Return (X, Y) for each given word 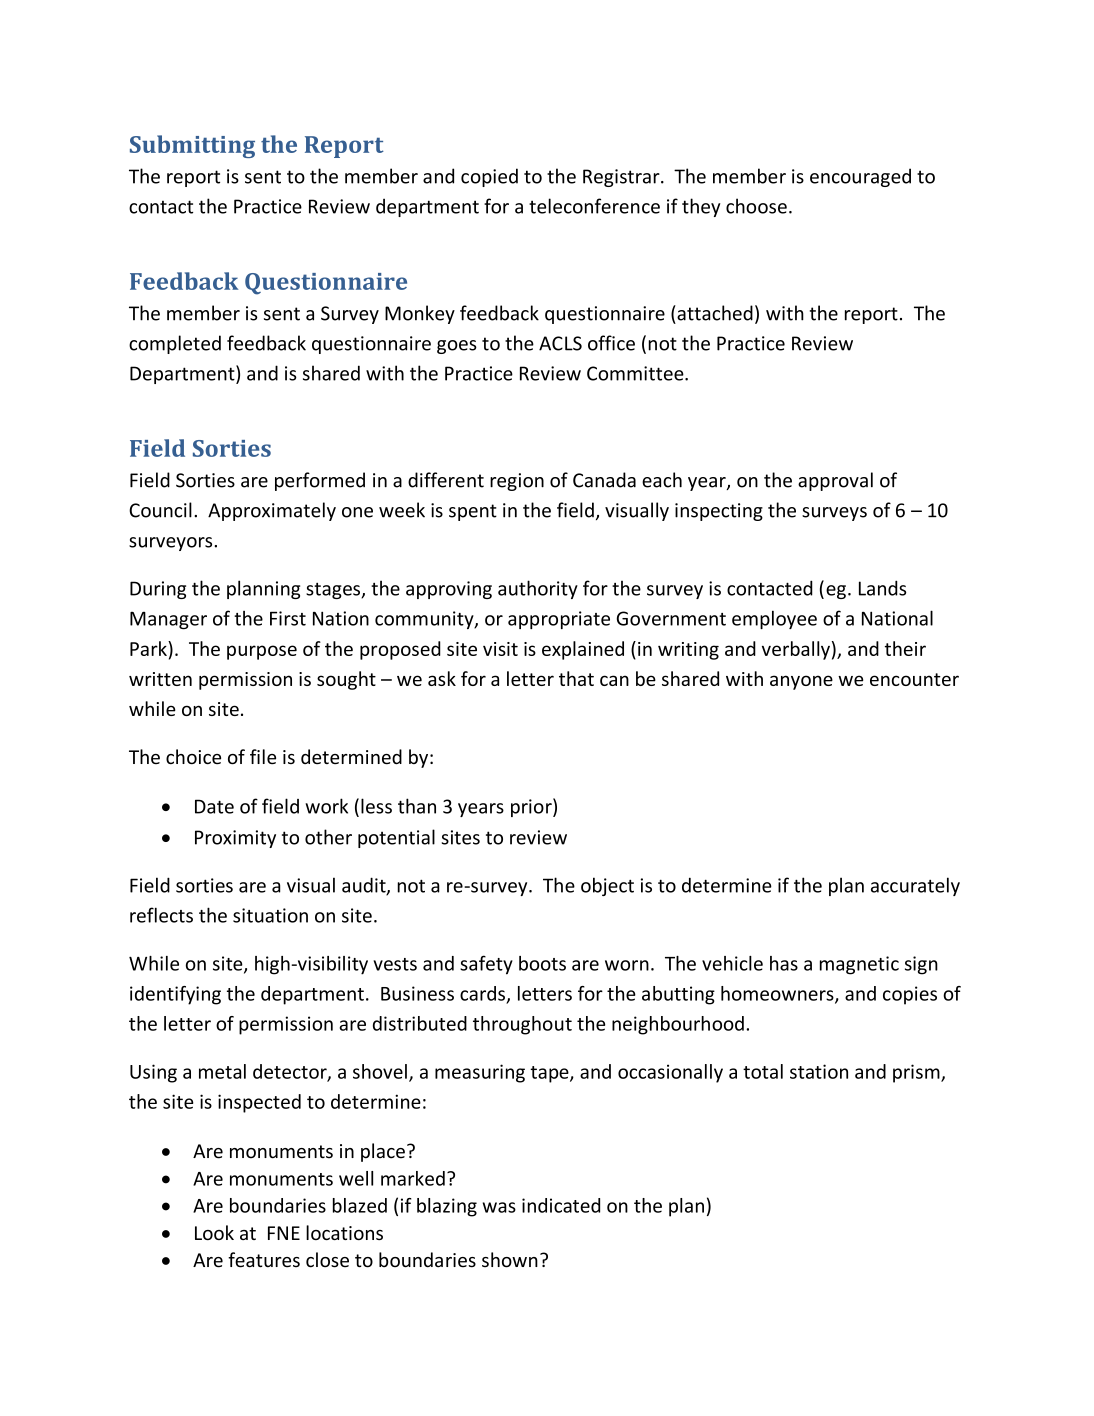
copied (489, 177)
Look (214, 1232)
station (819, 1071)
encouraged (860, 177)
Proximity (235, 839)
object (607, 886)
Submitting (192, 146)
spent (473, 512)
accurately (915, 886)
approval (835, 481)
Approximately (272, 511)
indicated (561, 1205)
